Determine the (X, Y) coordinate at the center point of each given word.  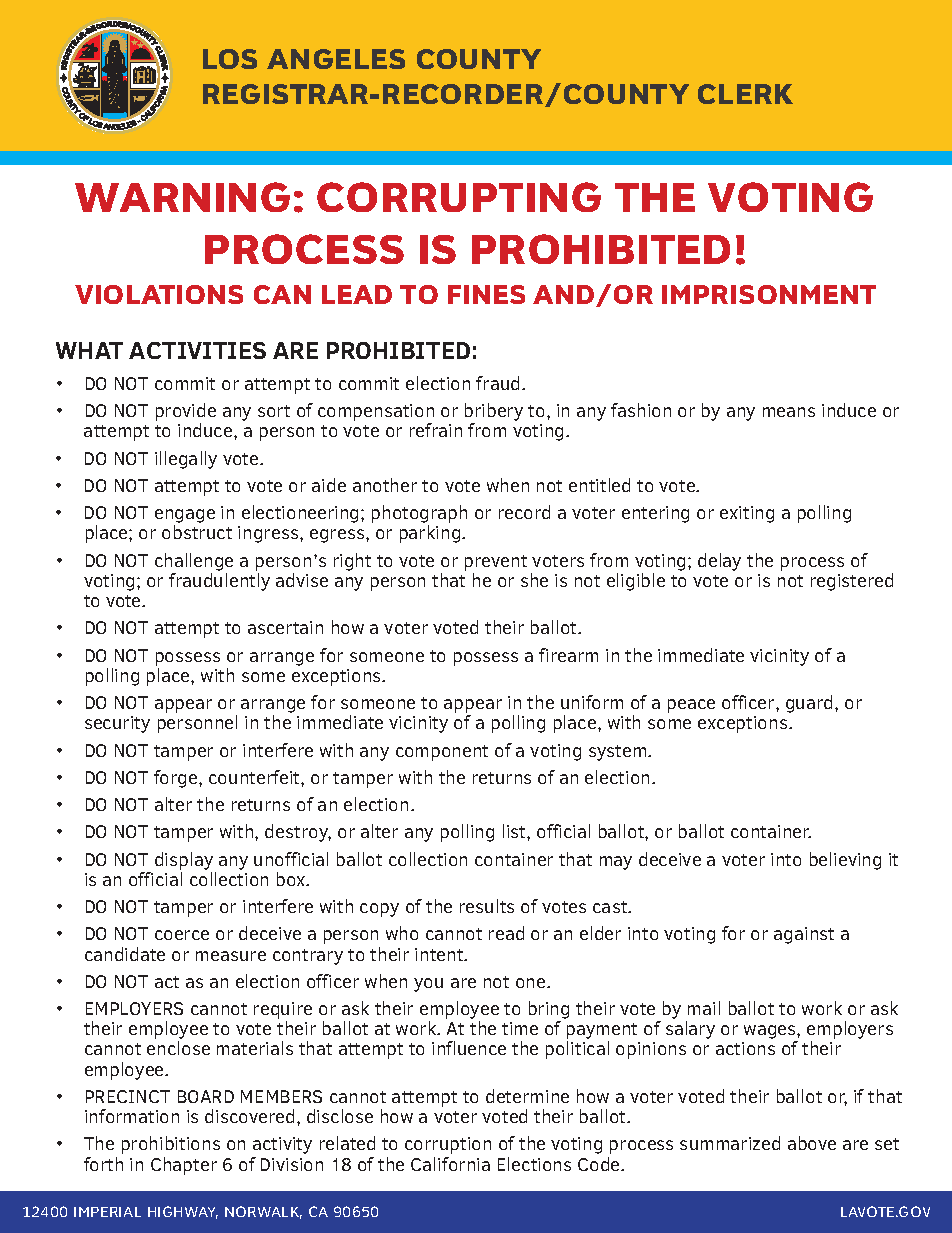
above (812, 1143)
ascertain (285, 627)
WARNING (182, 197)
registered (852, 582)
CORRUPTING (459, 197)
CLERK (745, 94)
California (450, 1164)
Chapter (184, 1166)
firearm (568, 655)
